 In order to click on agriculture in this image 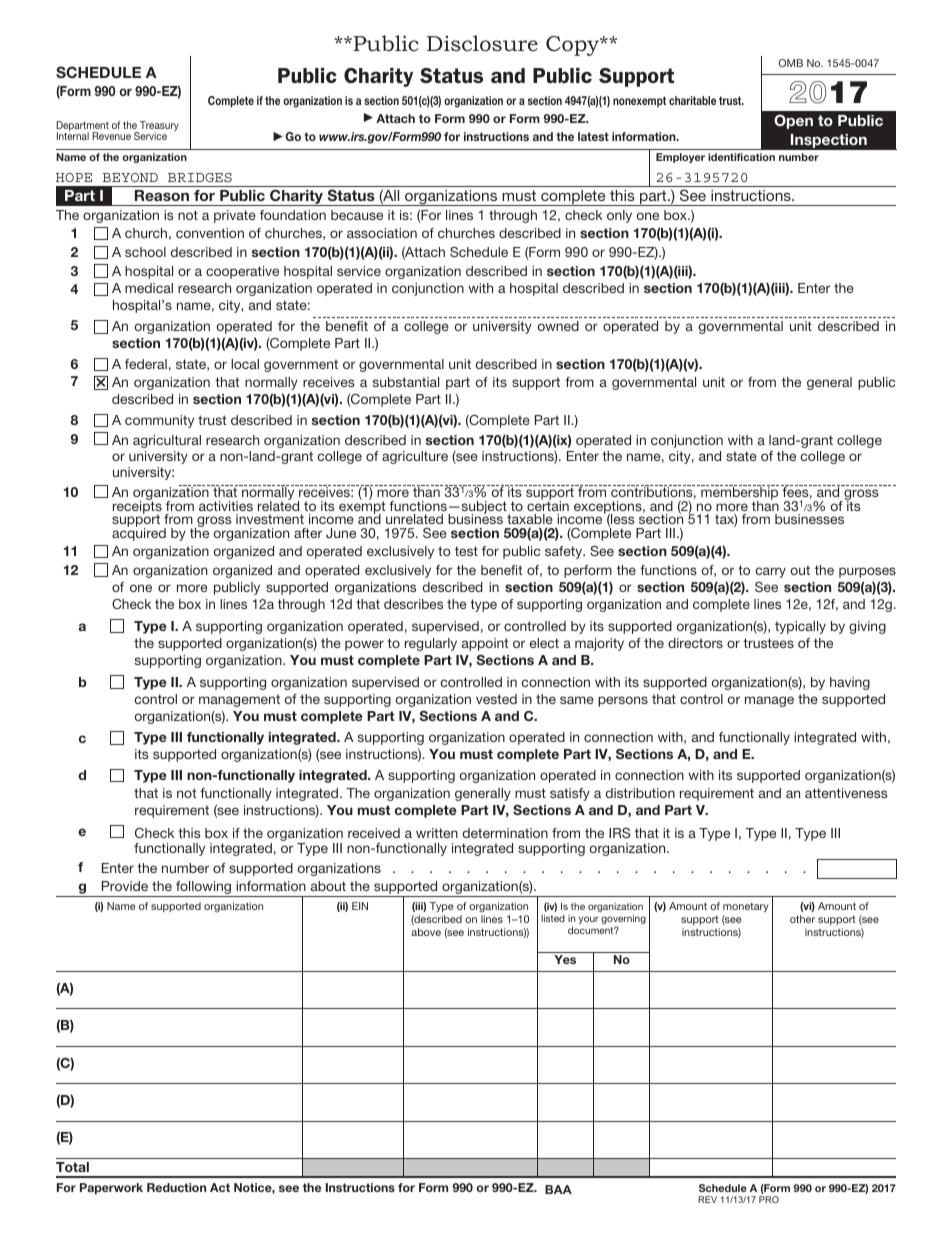, I will do `click(415, 457)`.
